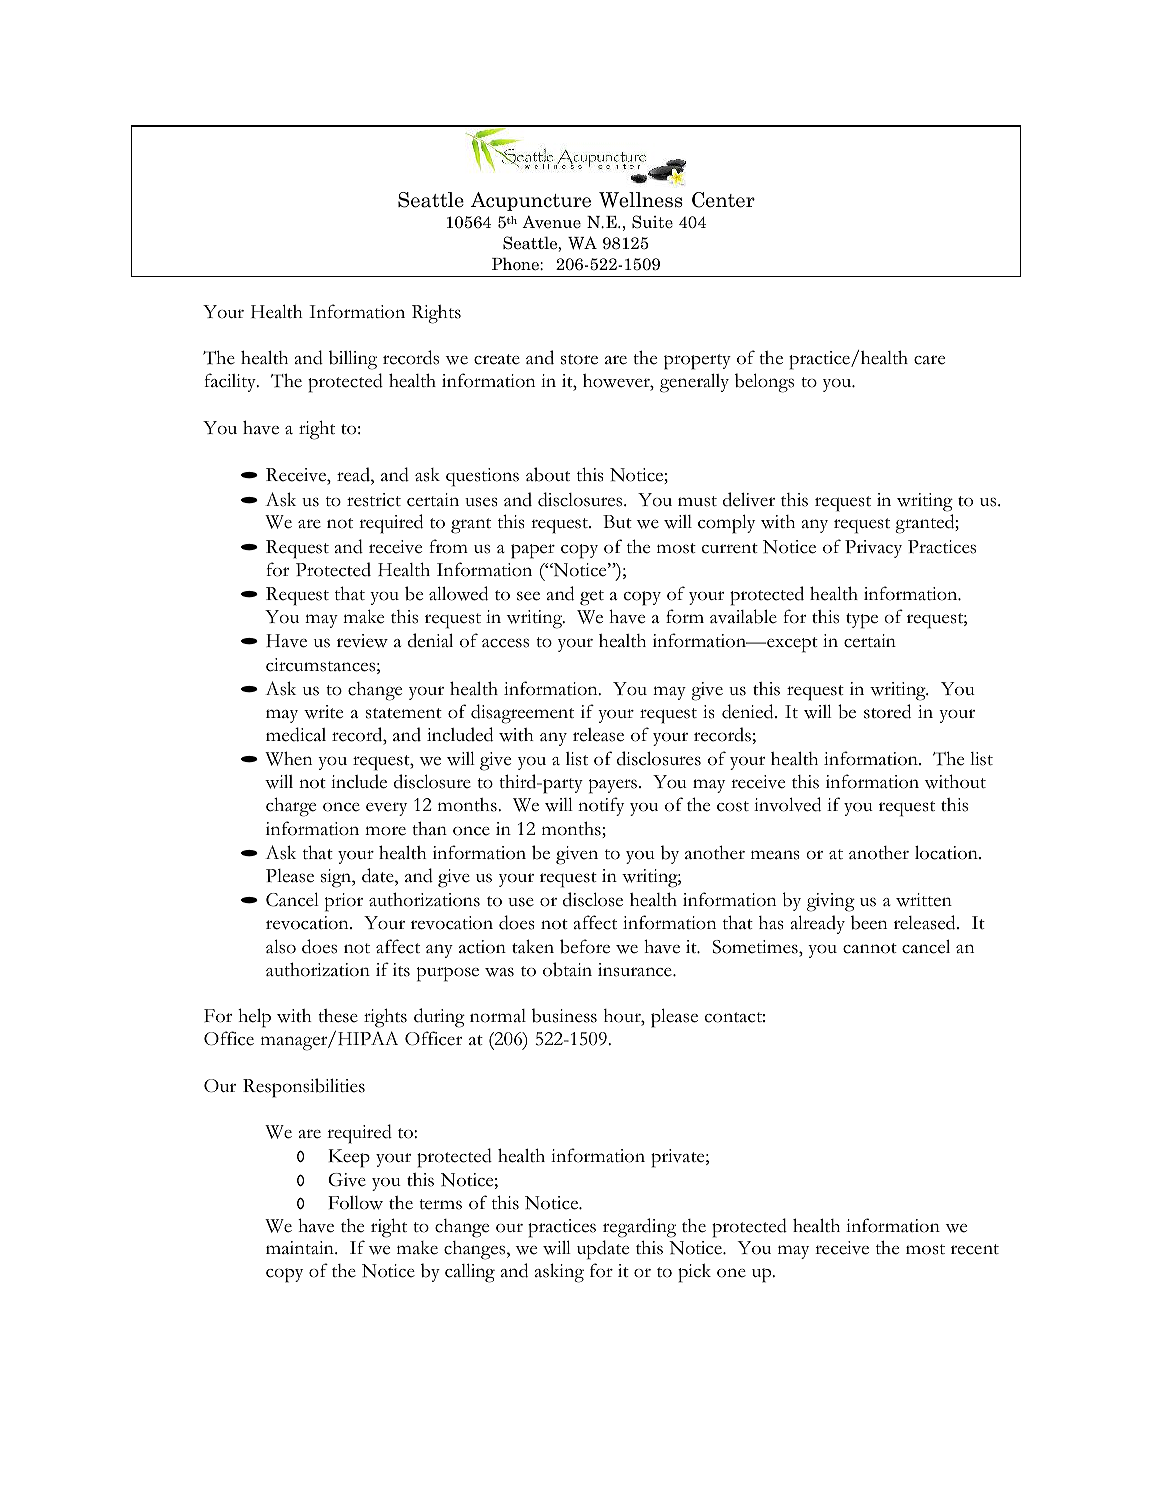  Describe the element at coordinates (301, 1247) in the screenshot. I see `maintain` at that location.
